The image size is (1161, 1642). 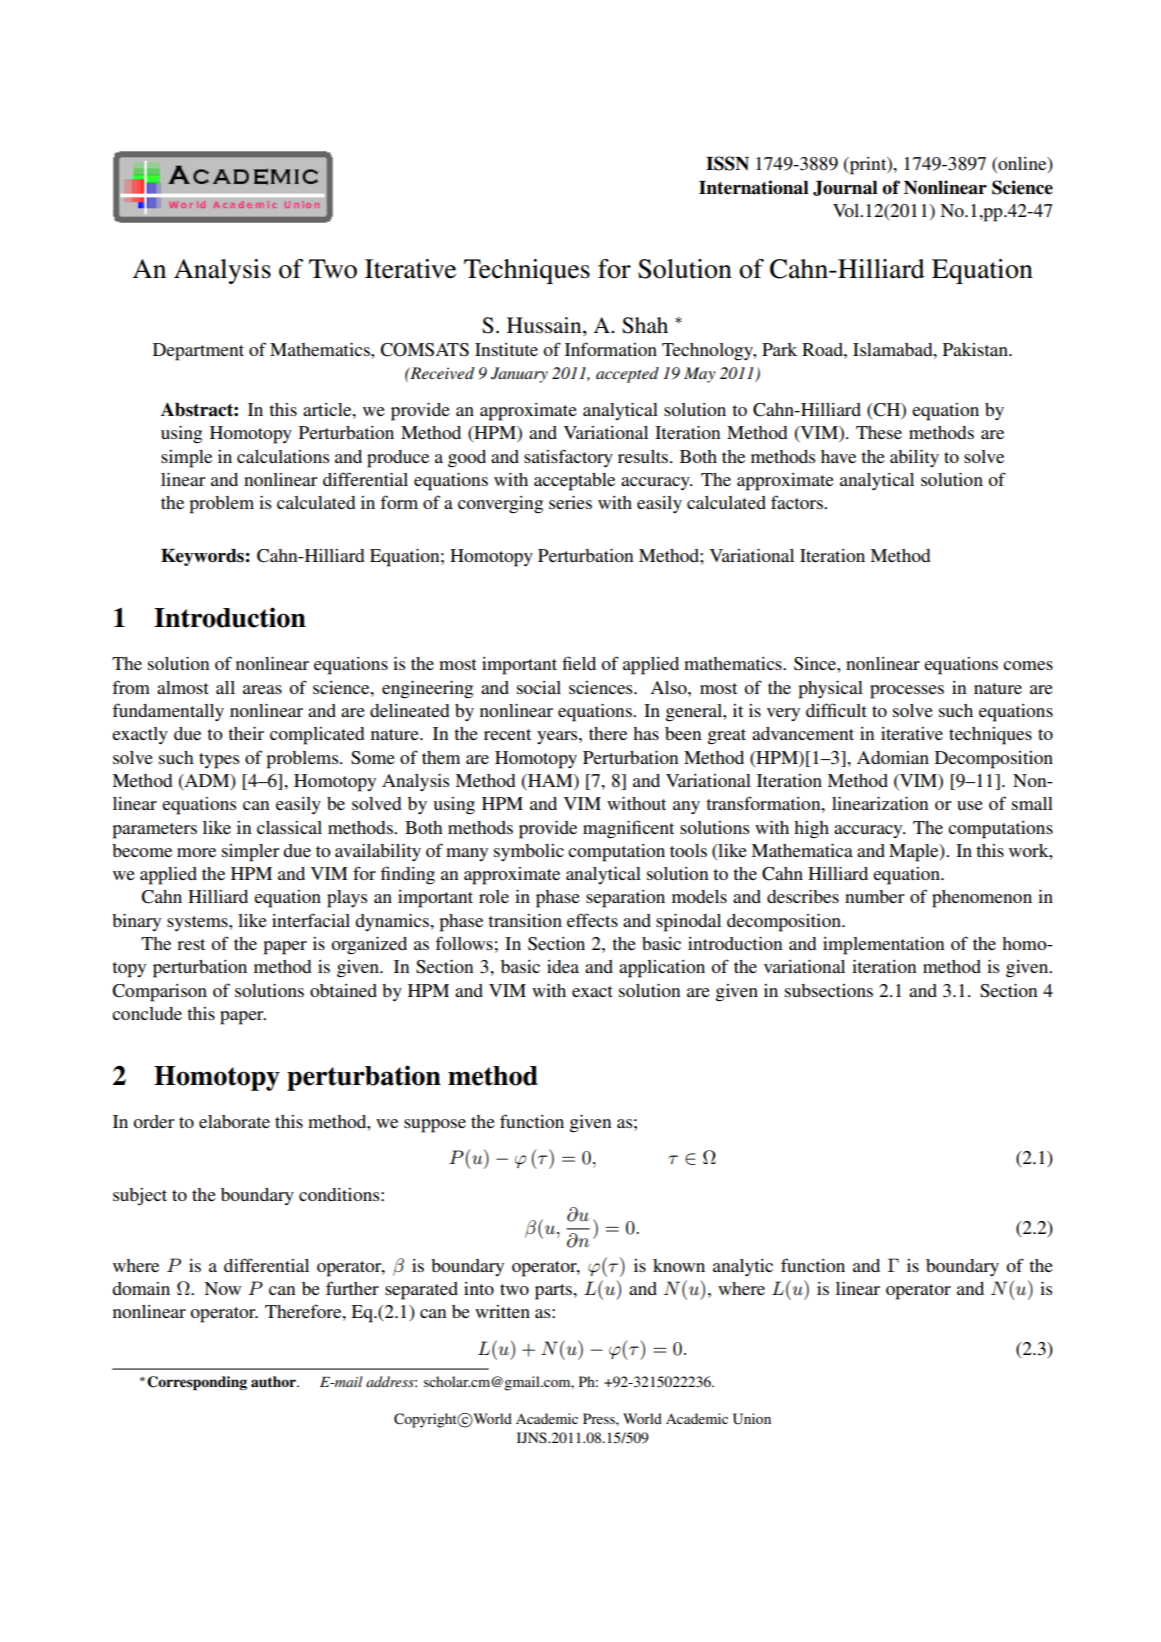 I want to click on effects, so click(x=592, y=920).
